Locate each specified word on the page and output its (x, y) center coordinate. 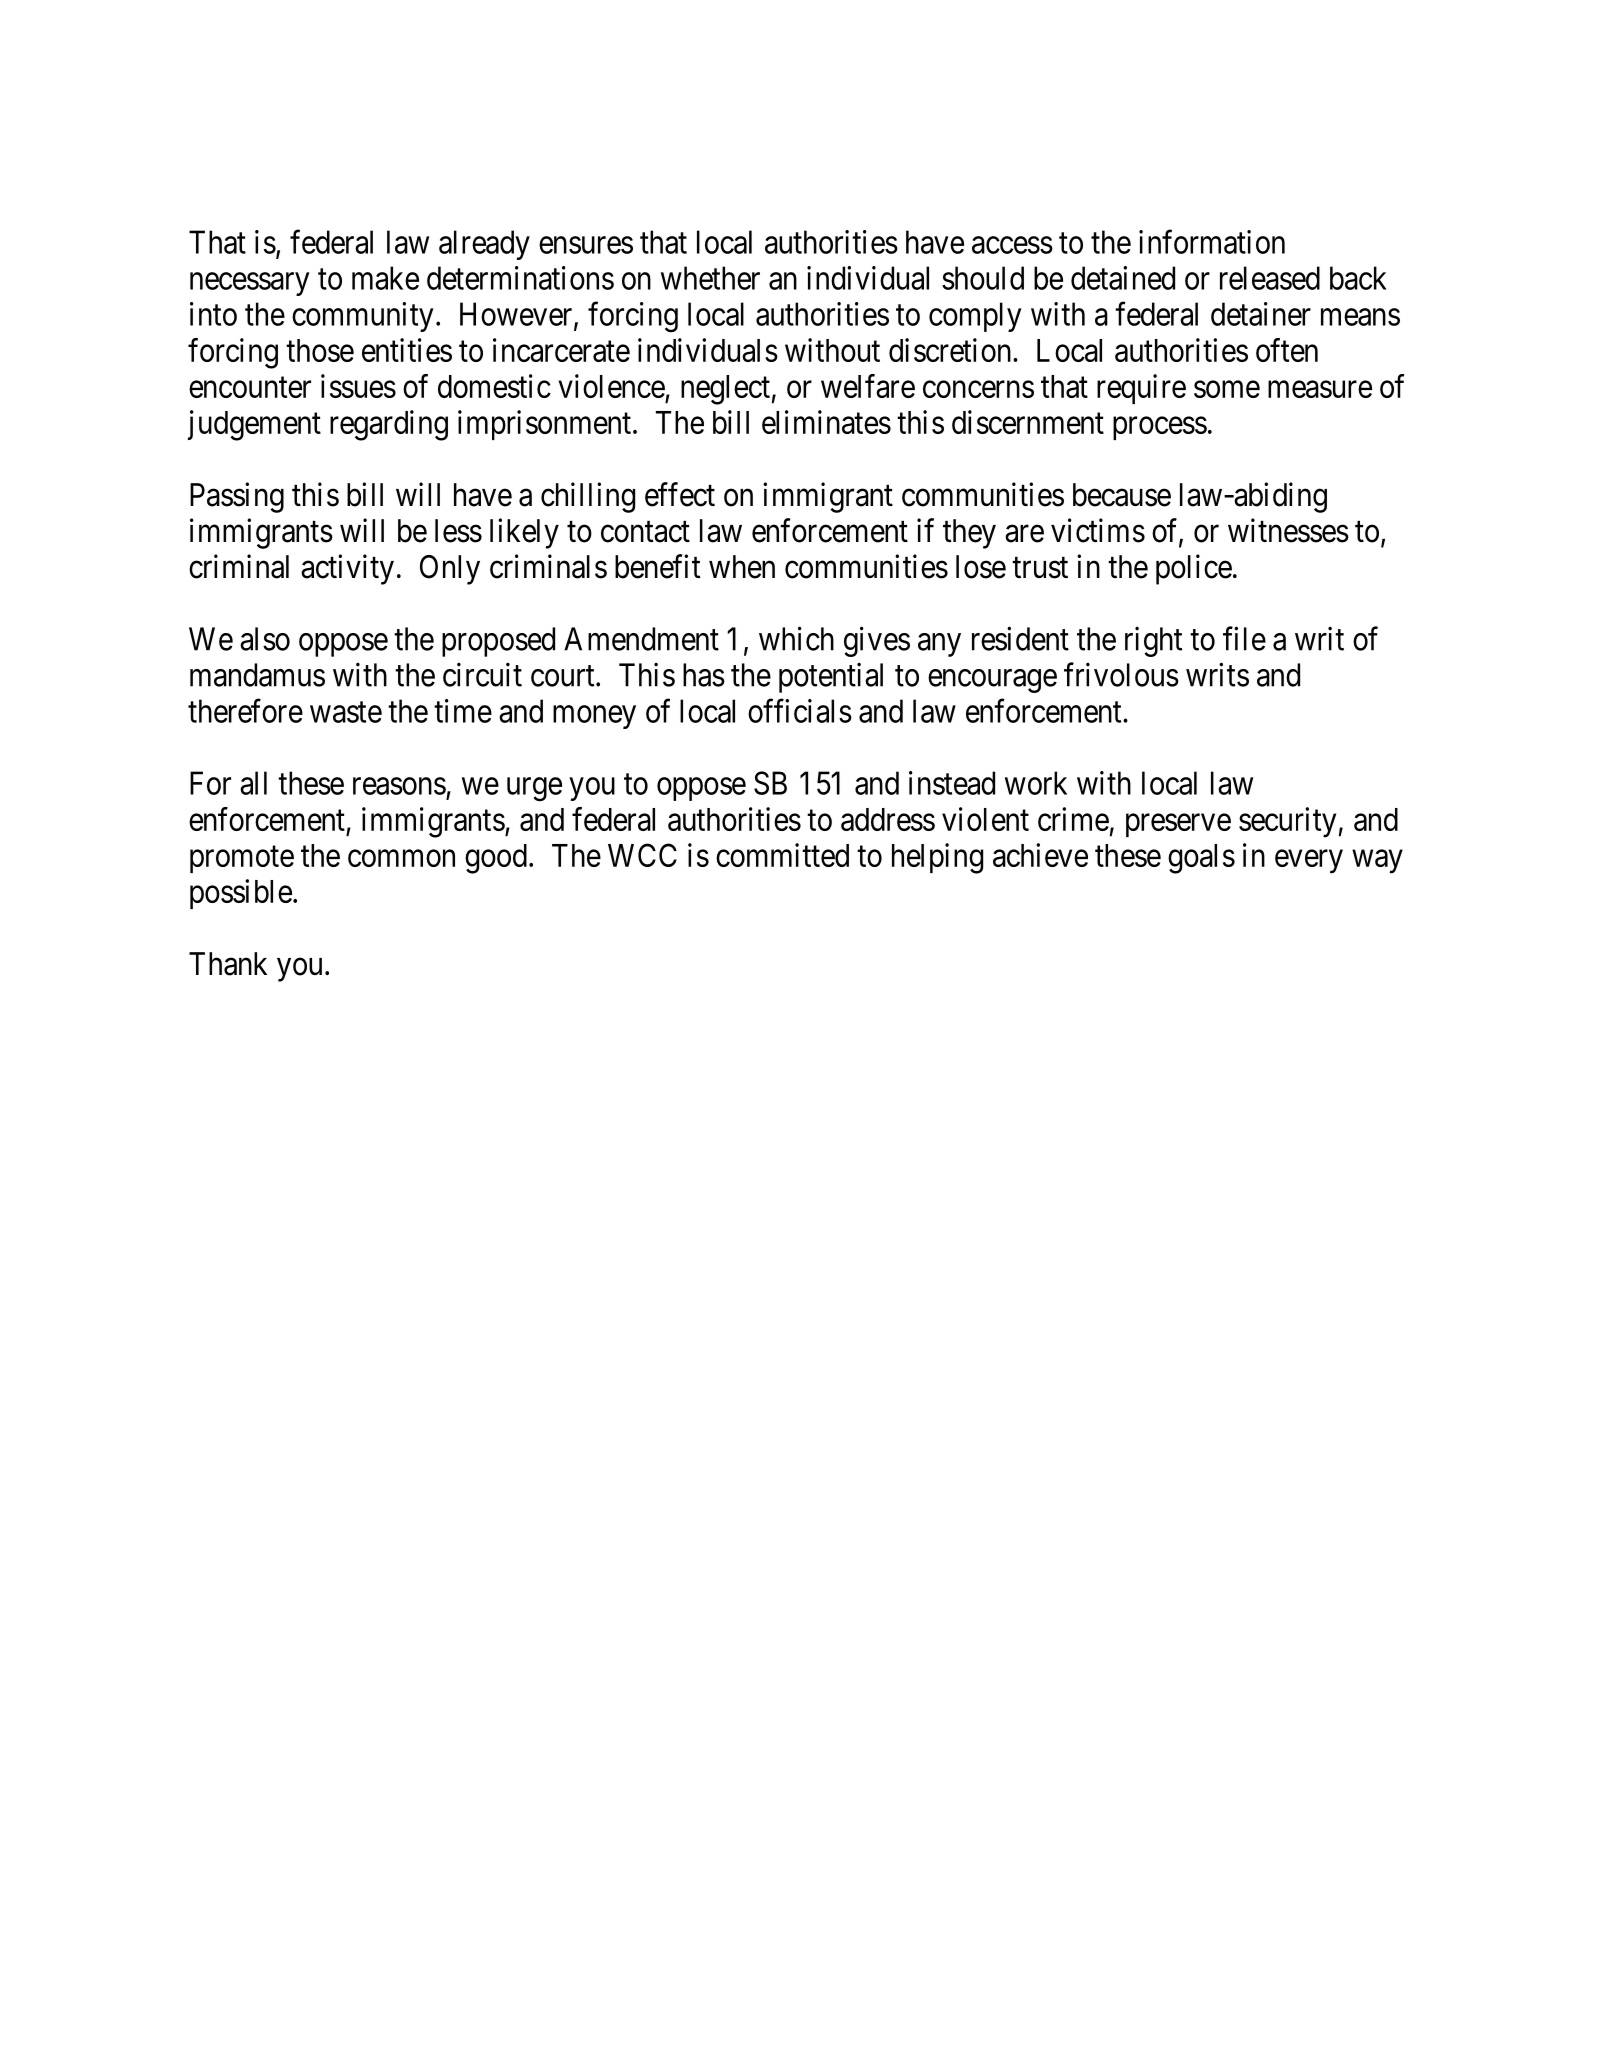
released (1270, 278)
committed (782, 855)
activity (347, 569)
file (1244, 638)
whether (710, 278)
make (385, 278)
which (796, 638)
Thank (228, 964)
